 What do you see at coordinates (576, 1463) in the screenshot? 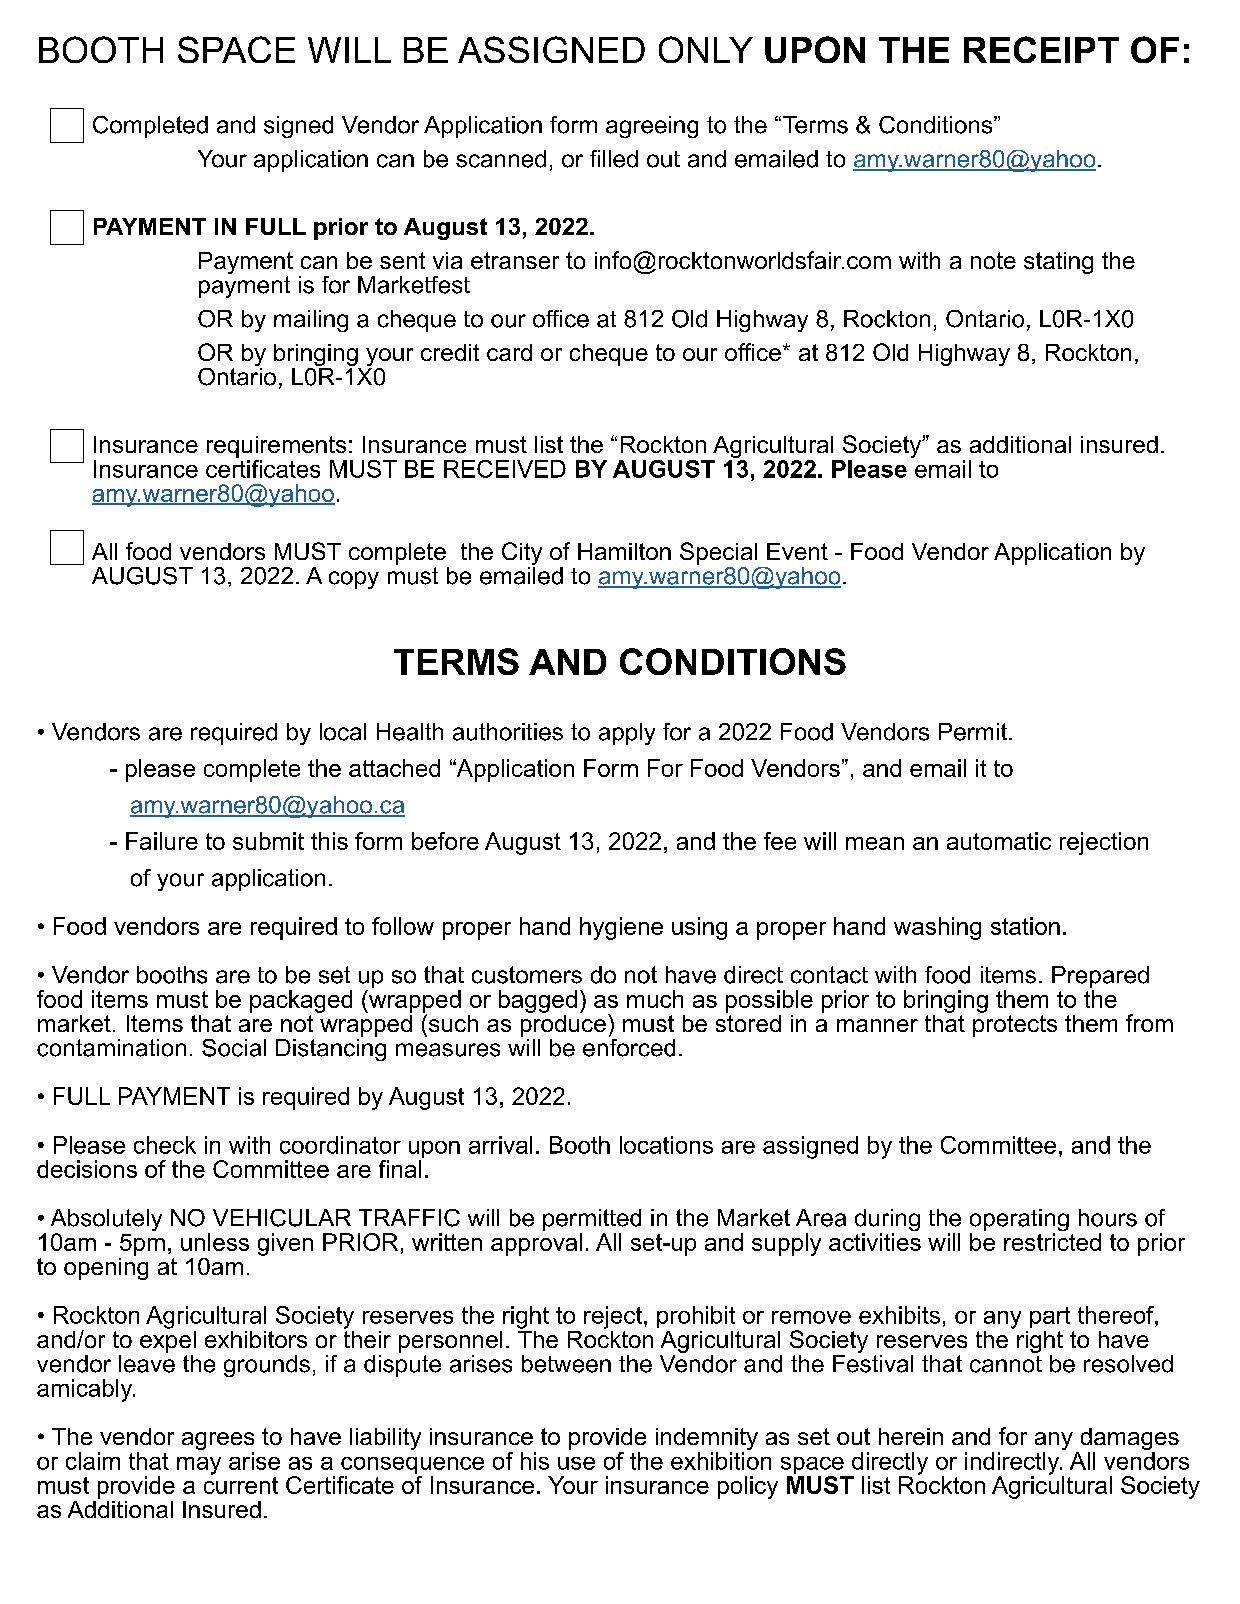
I see `use` at bounding box center [576, 1463].
